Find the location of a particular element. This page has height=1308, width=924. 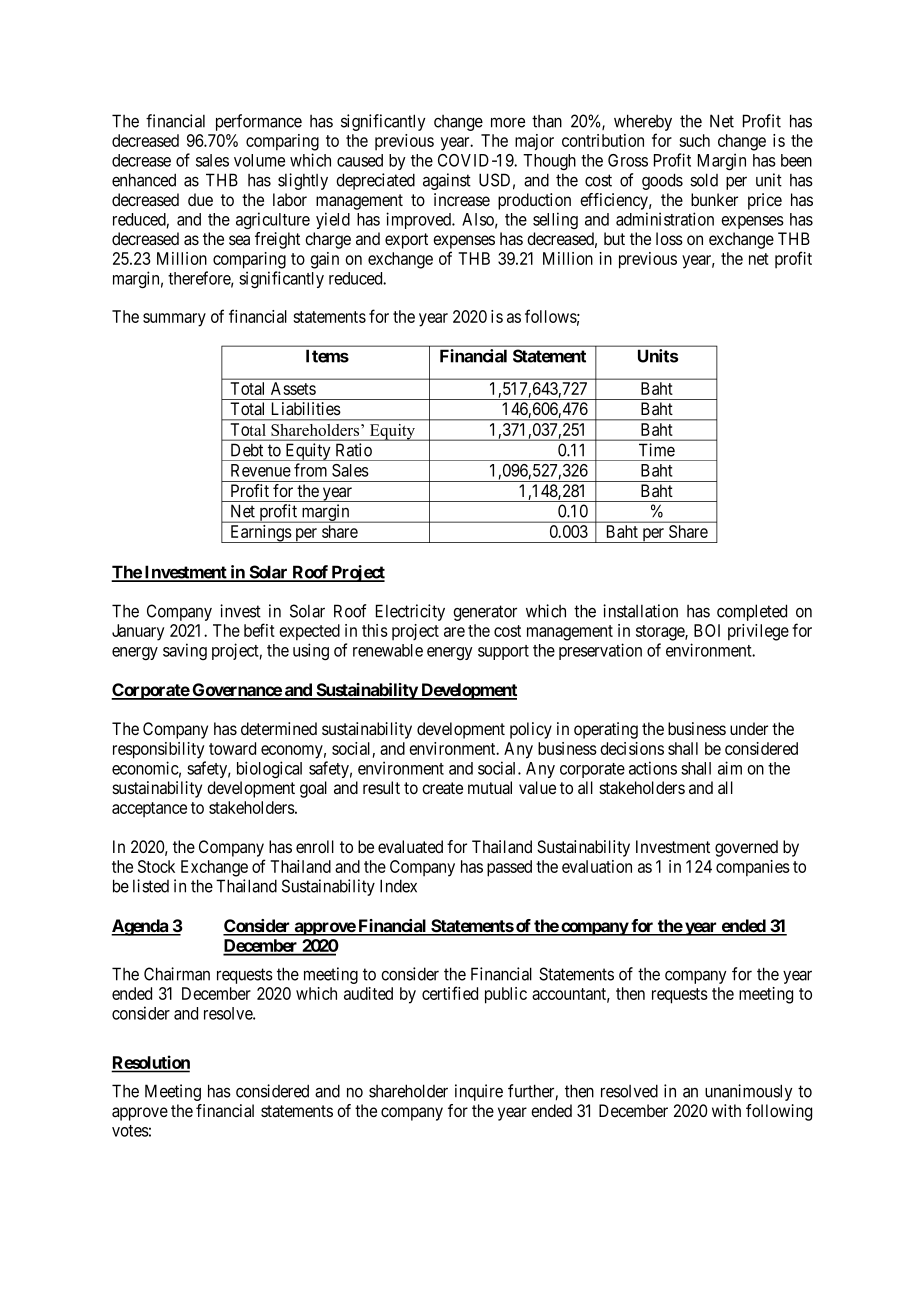

such is located at coordinates (694, 140).
